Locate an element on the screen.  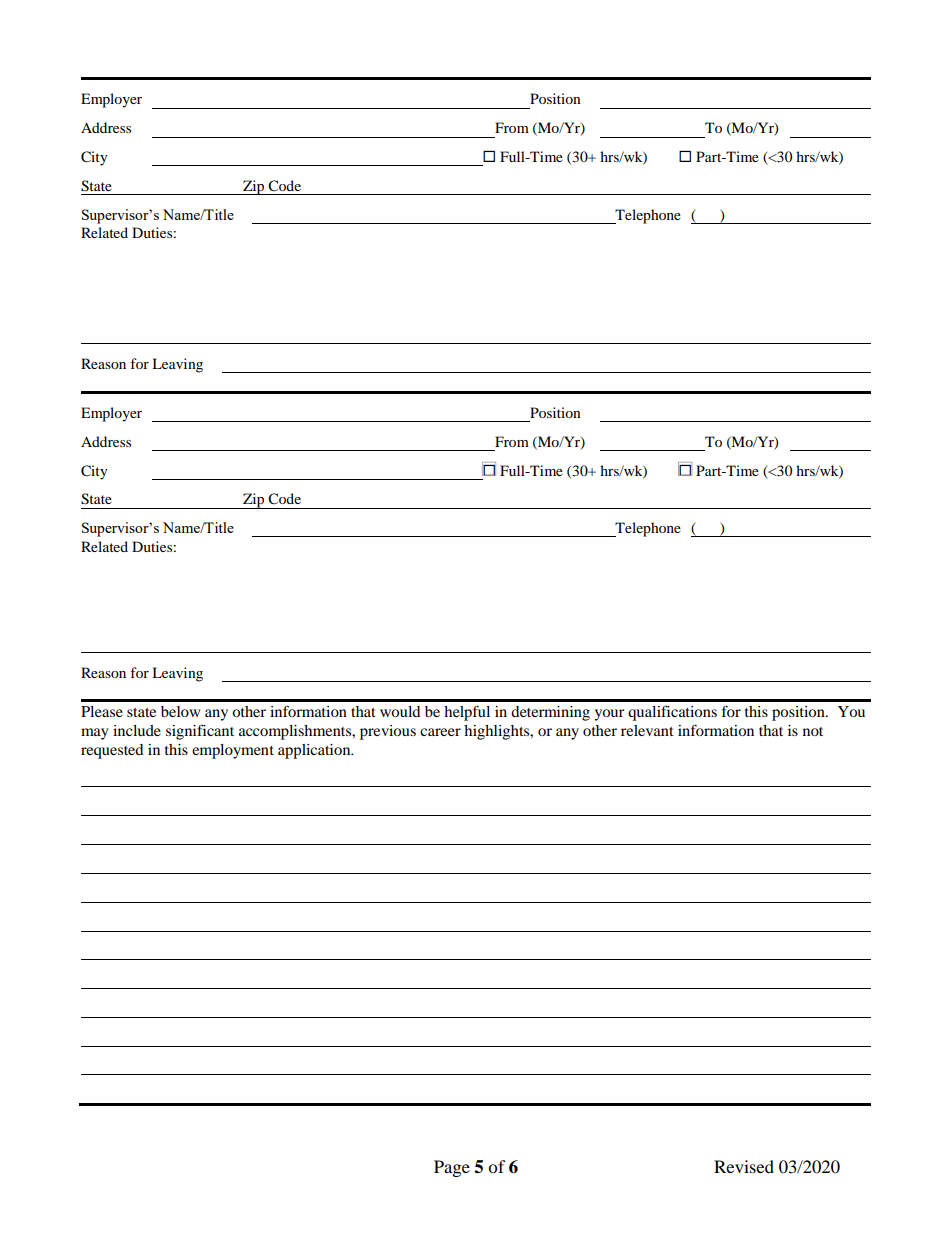
Page is located at coordinates (452, 1168).
